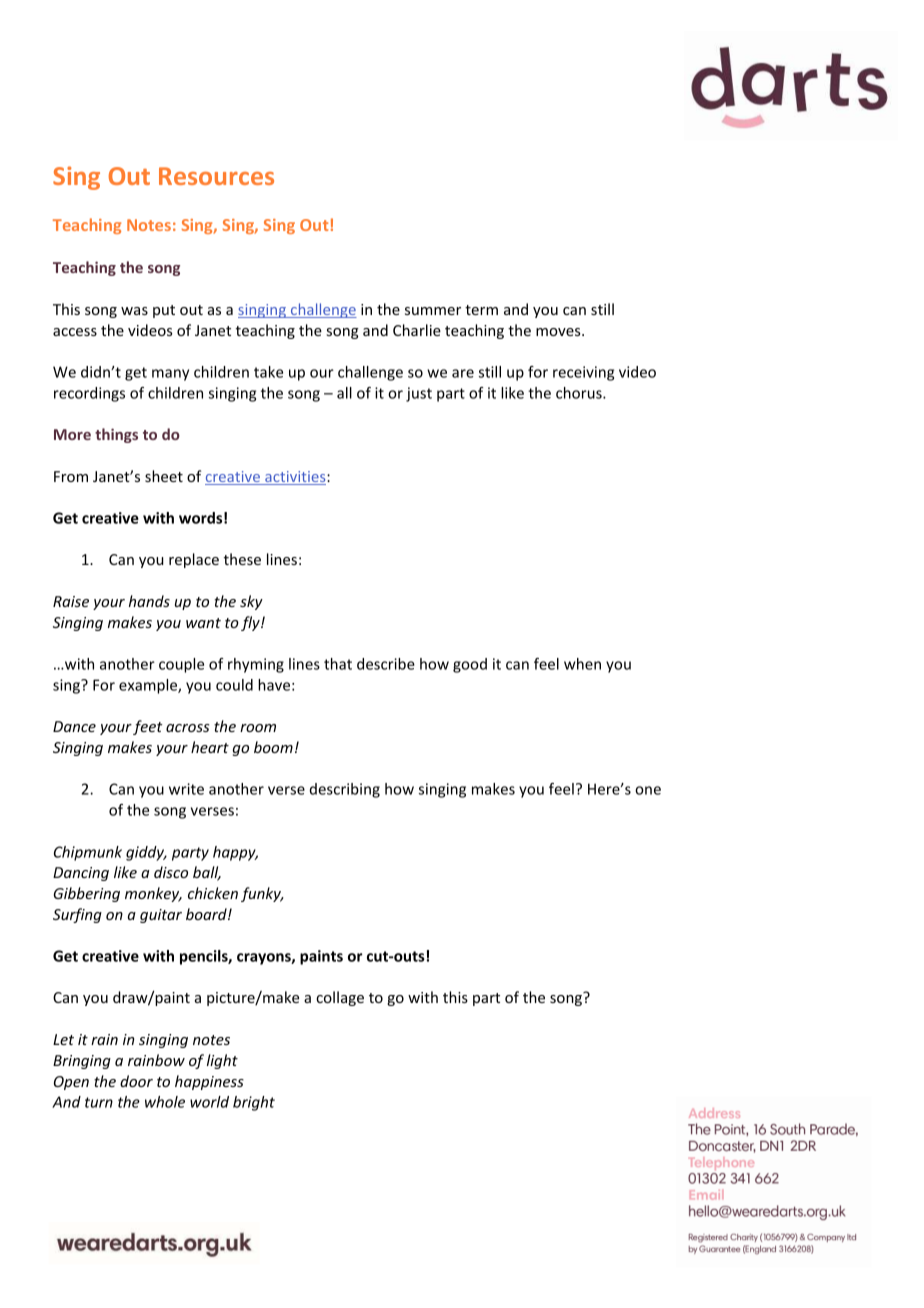  Describe the element at coordinates (254, 1103) in the screenshot. I see `bright` at that location.
